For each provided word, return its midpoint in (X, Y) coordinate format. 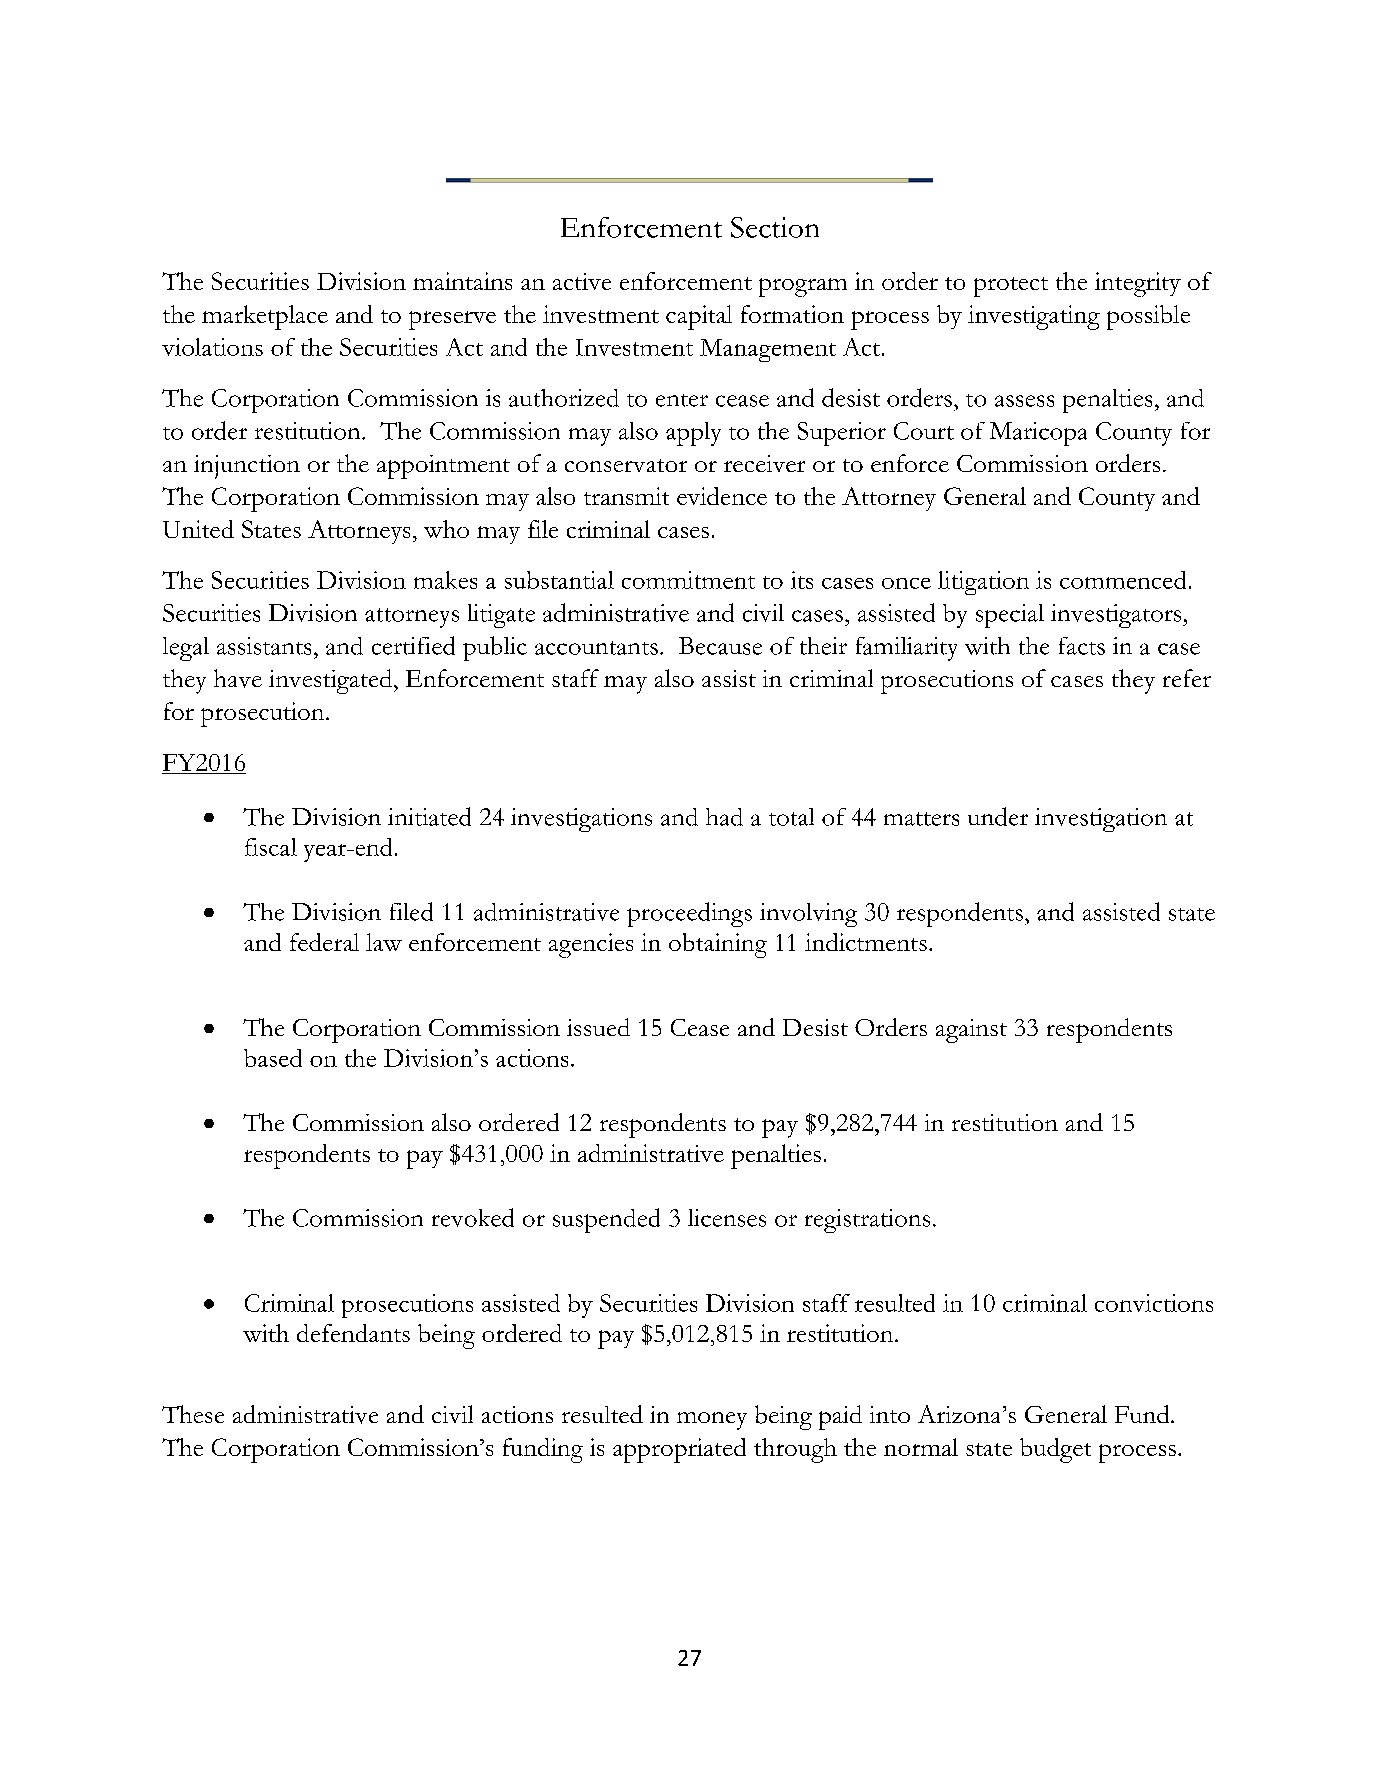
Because (720, 646)
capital (699, 317)
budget (1055, 1450)
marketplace (265, 317)
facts (1082, 646)
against (971, 1031)
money (712, 1421)
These (193, 1414)
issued (598, 1027)
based (273, 1058)
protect (1011, 287)
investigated (332, 681)
